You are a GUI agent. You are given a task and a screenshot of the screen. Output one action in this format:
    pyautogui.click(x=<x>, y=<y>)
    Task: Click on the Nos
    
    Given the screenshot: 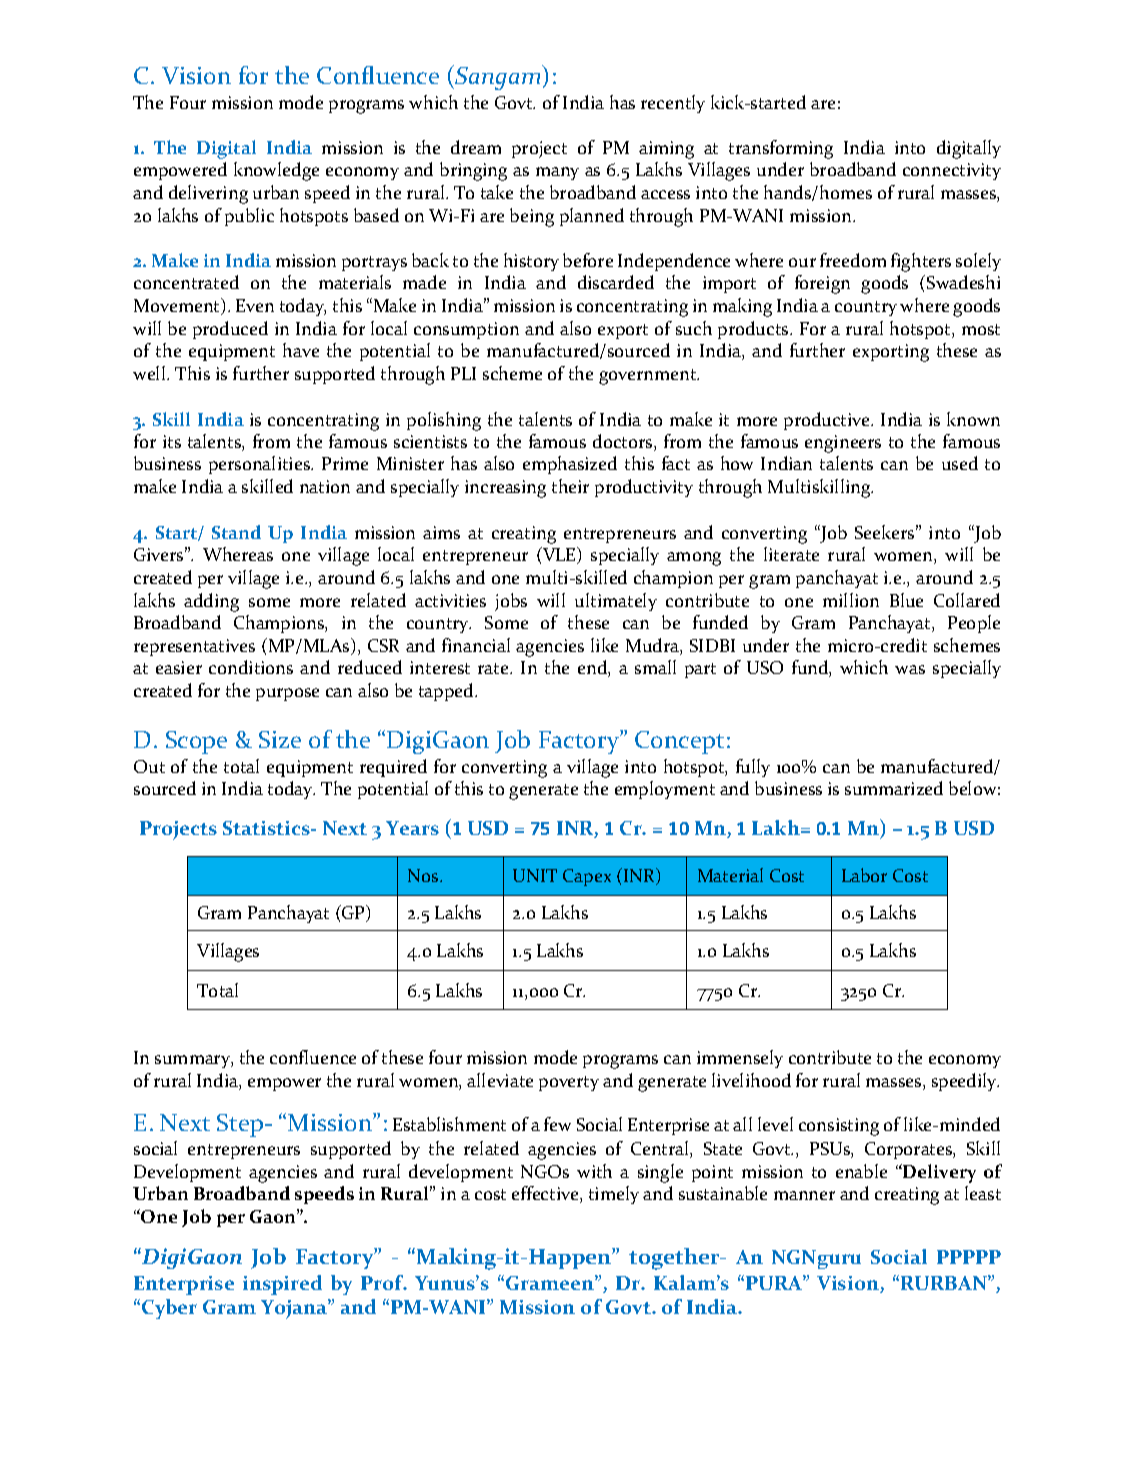 What is the action you would take?
    pyautogui.click(x=424, y=875)
